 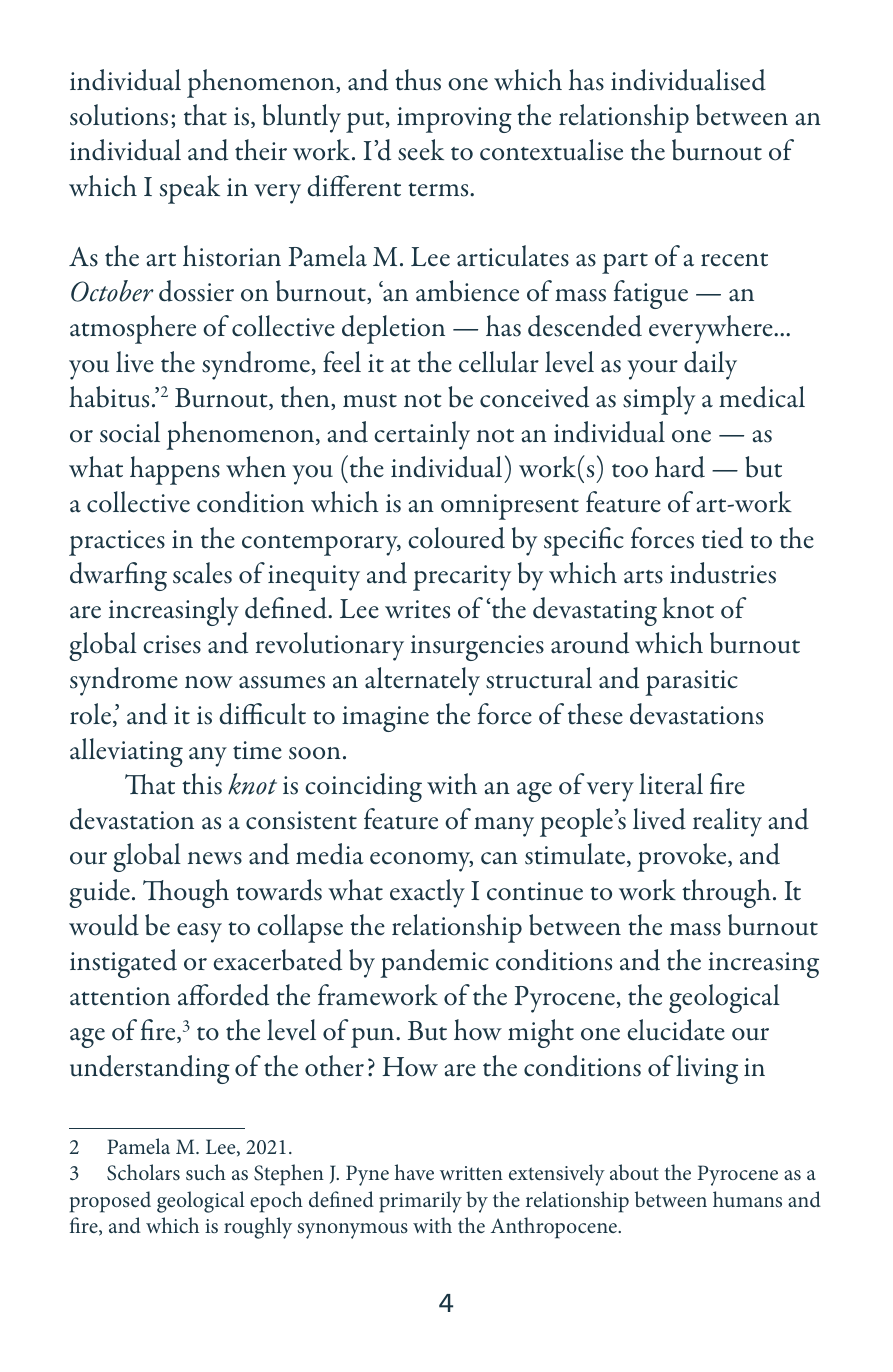 What do you see at coordinates (420, 1202) in the screenshot?
I see `primarily` at bounding box center [420, 1202].
